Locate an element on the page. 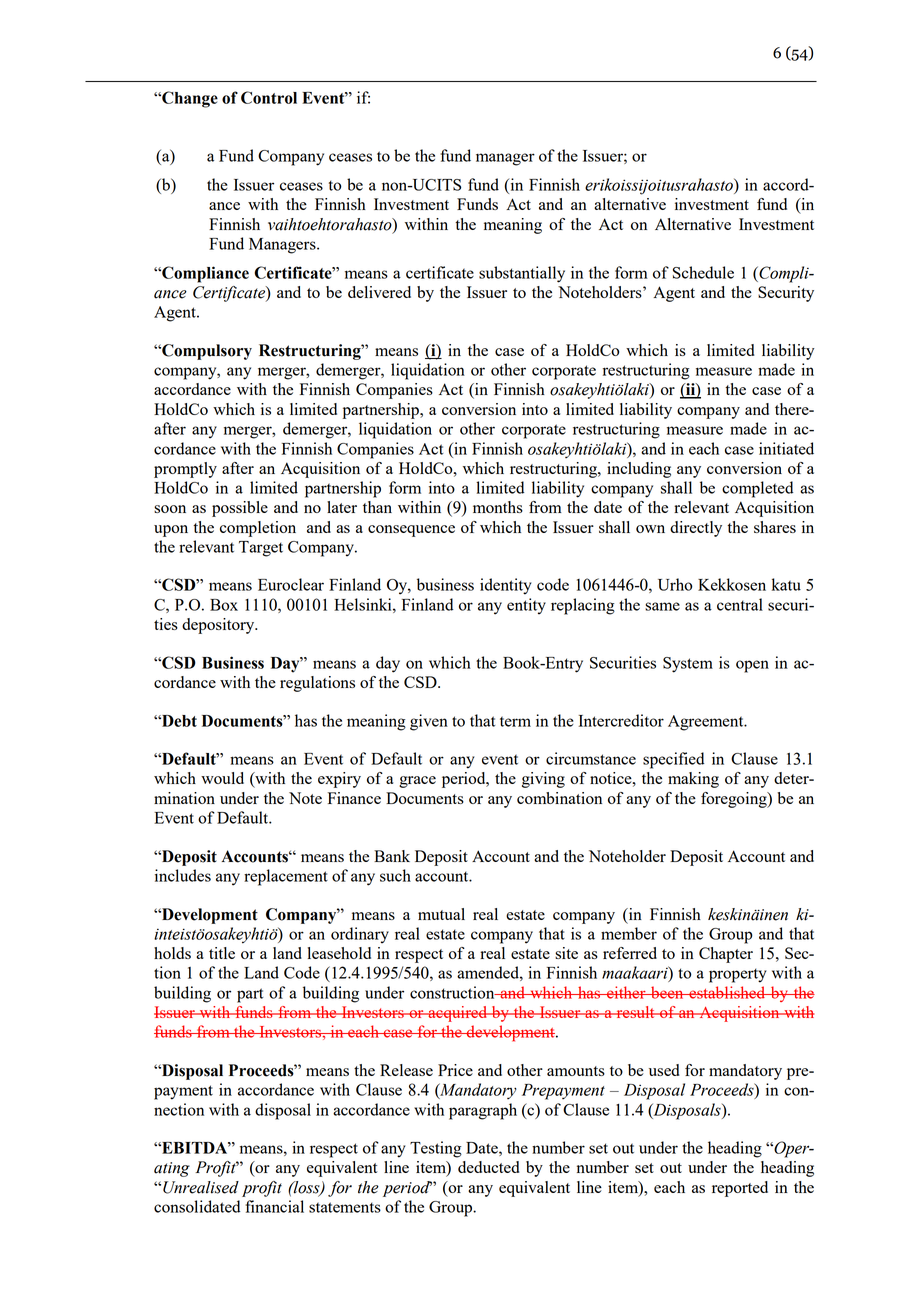 The height and width of the page is (1308, 924). System is located at coordinates (688, 665).
